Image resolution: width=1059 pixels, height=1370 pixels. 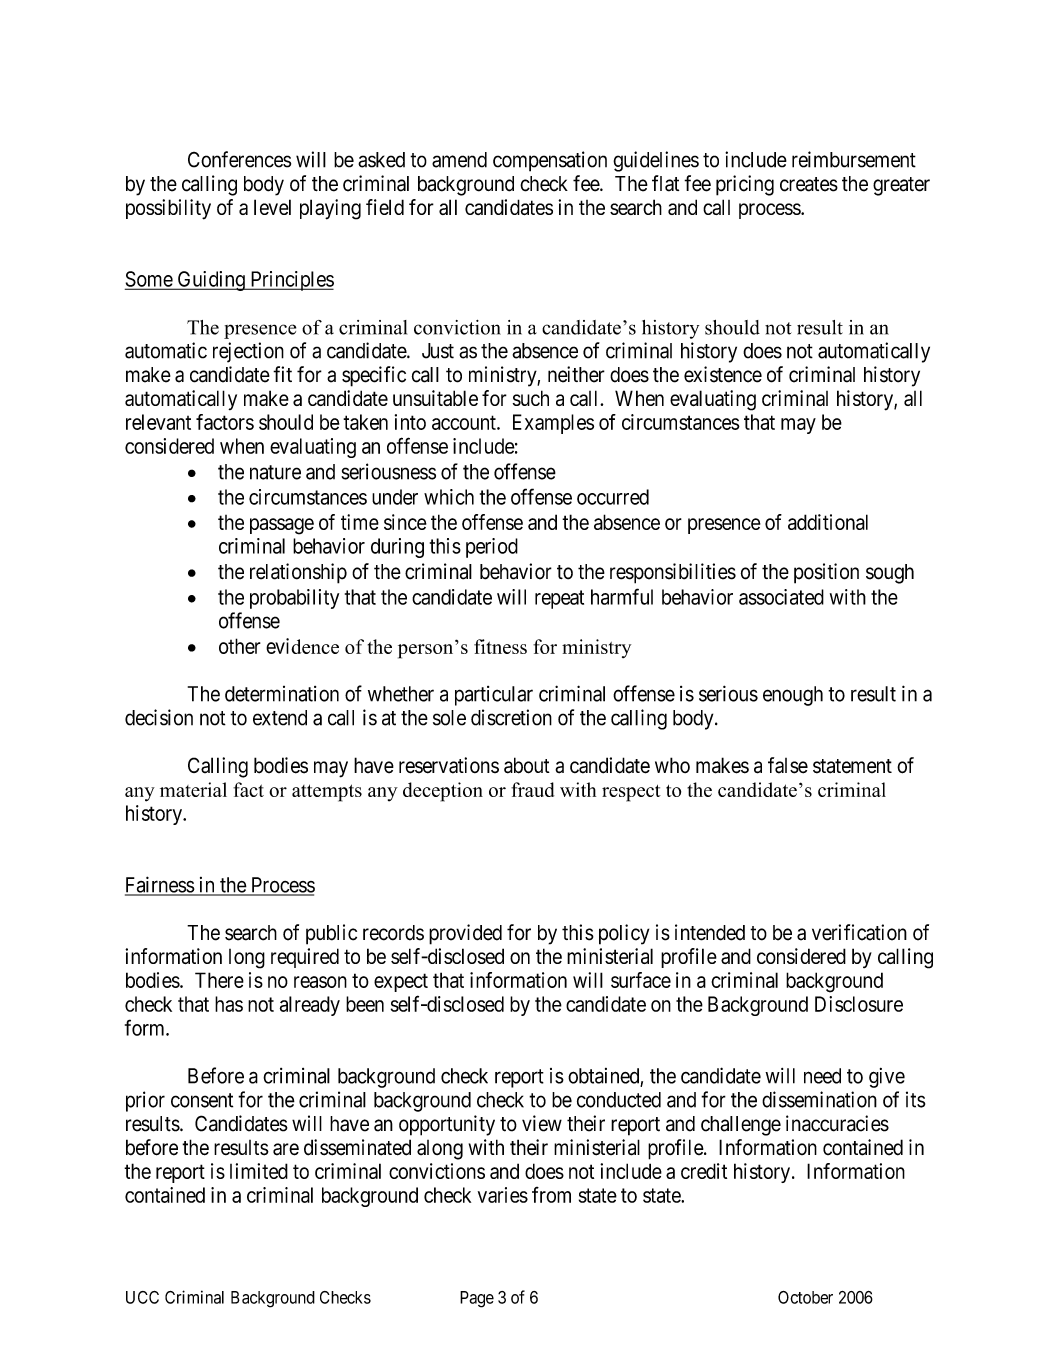 I want to click on verification, so click(x=859, y=932).
